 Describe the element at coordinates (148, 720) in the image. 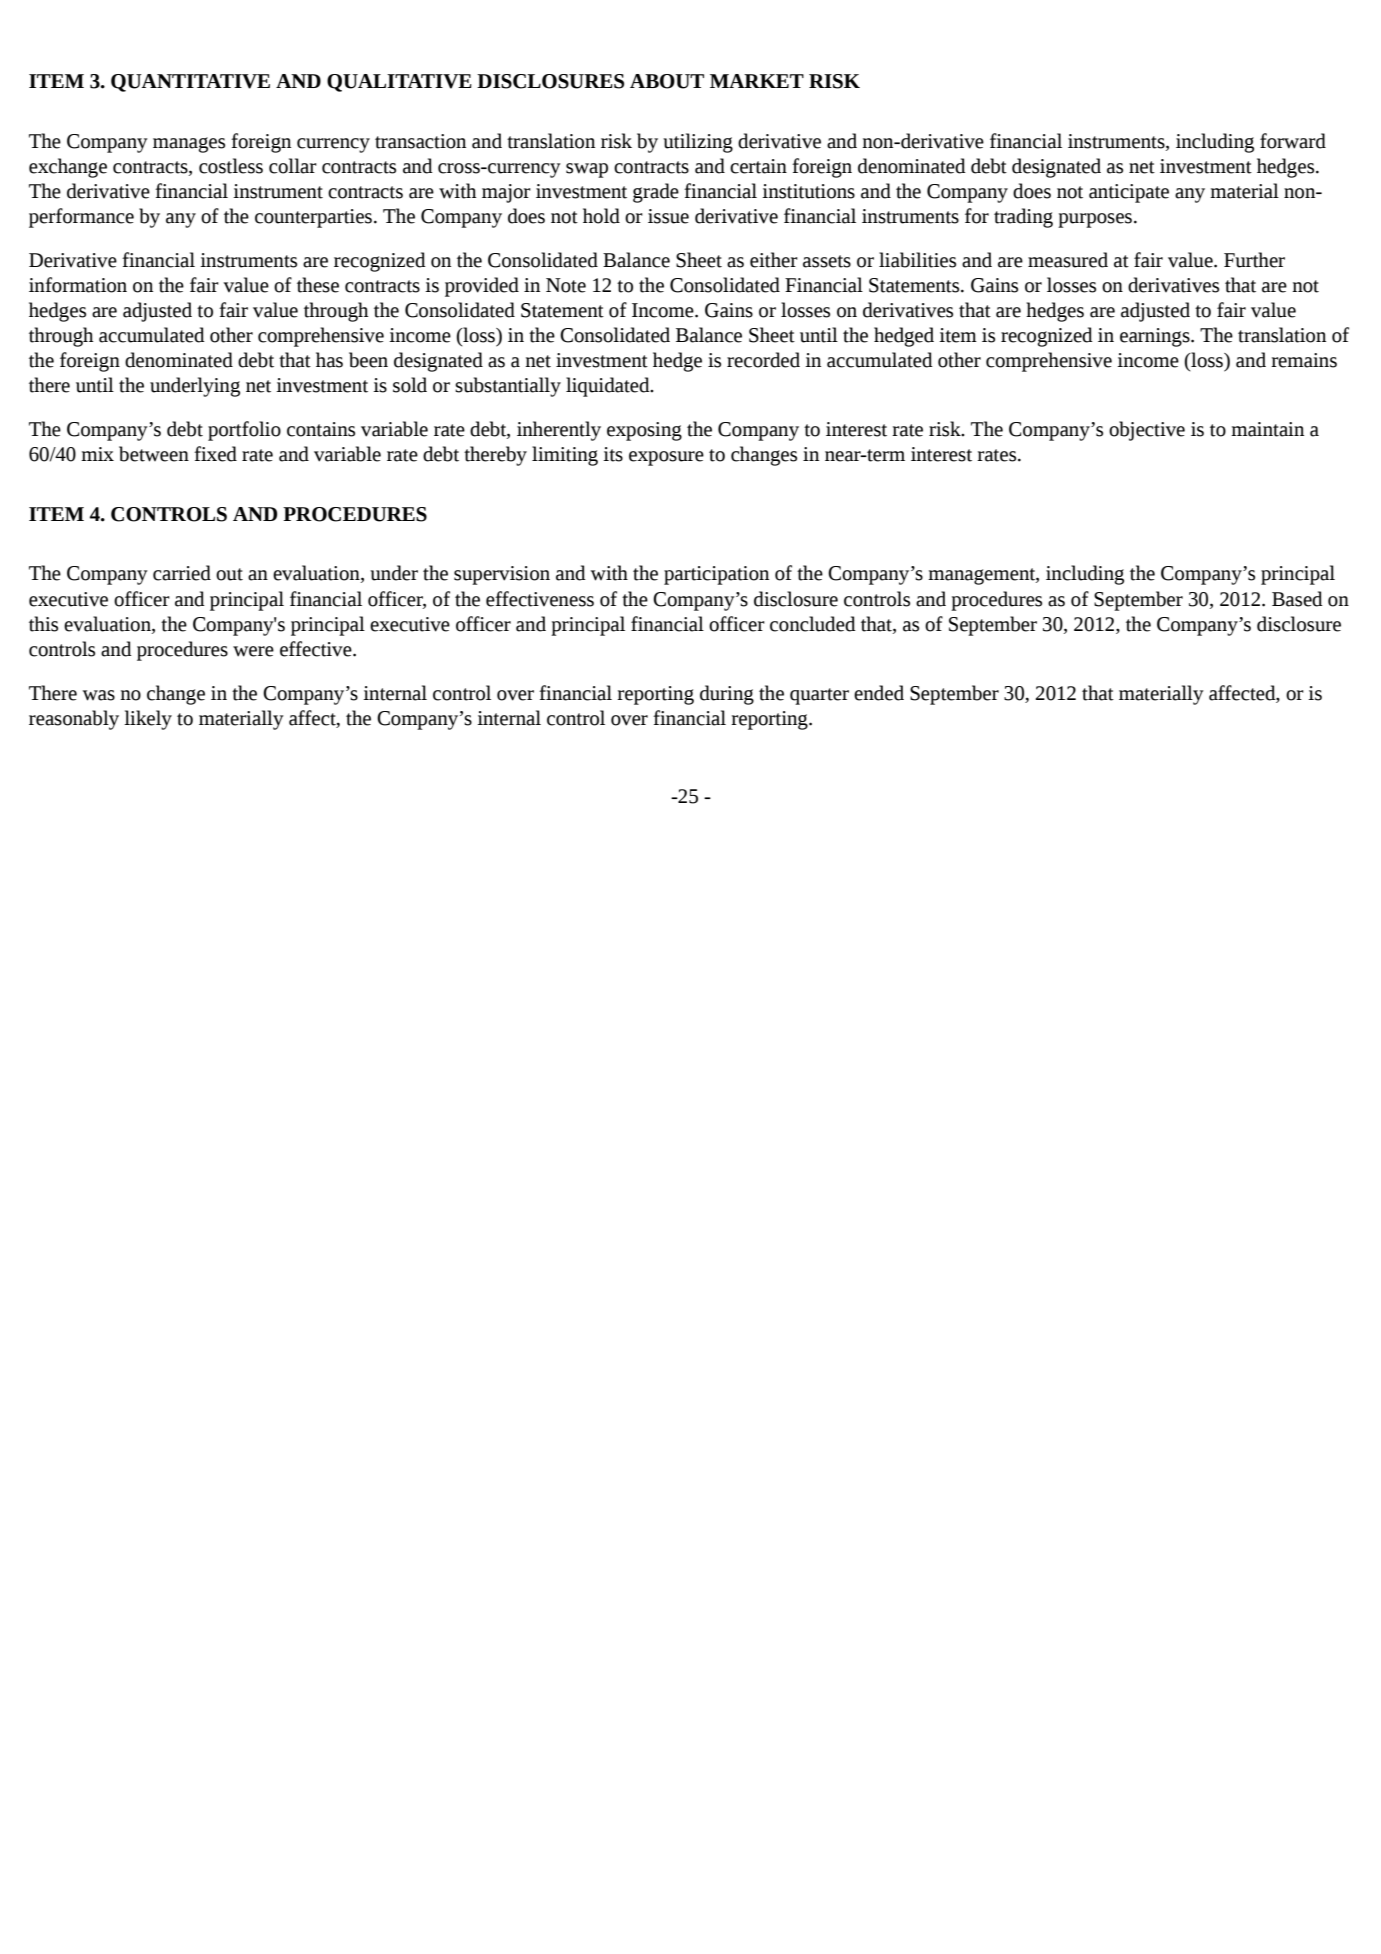

I see `likely` at that location.
